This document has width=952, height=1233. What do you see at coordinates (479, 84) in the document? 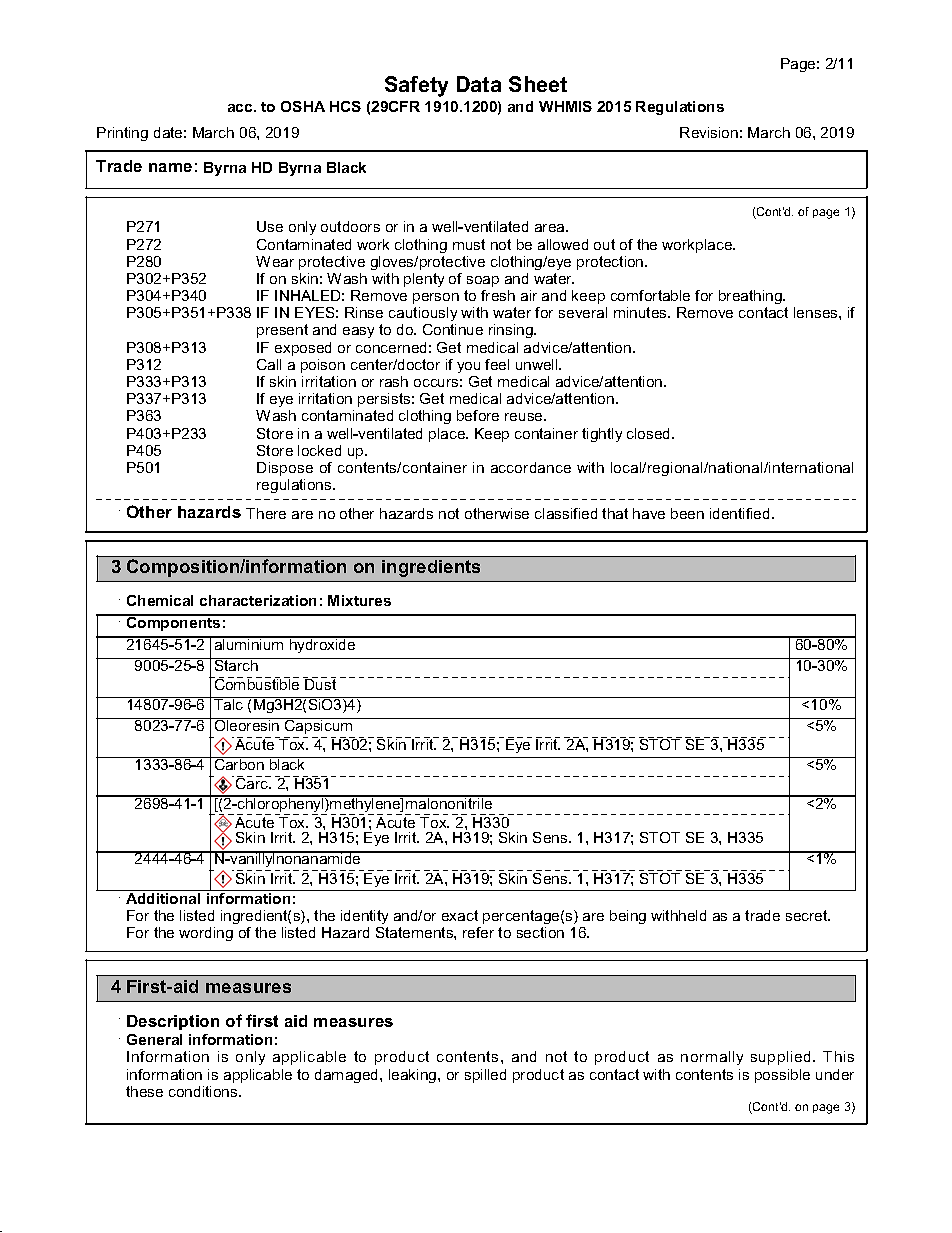
I see `Data` at bounding box center [479, 84].
